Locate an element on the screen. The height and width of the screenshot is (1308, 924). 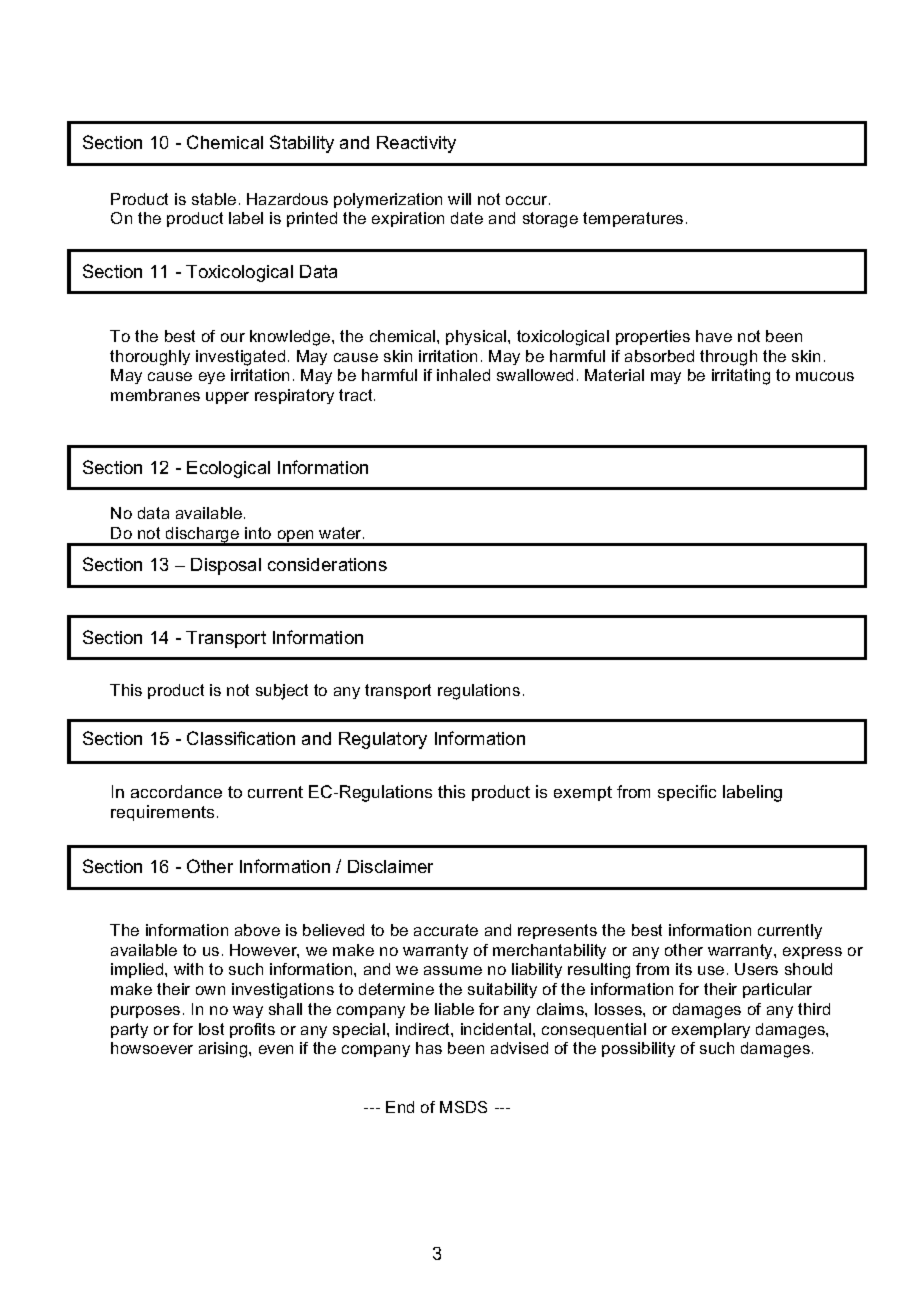
considerations is located at coordinates (327, 564).
